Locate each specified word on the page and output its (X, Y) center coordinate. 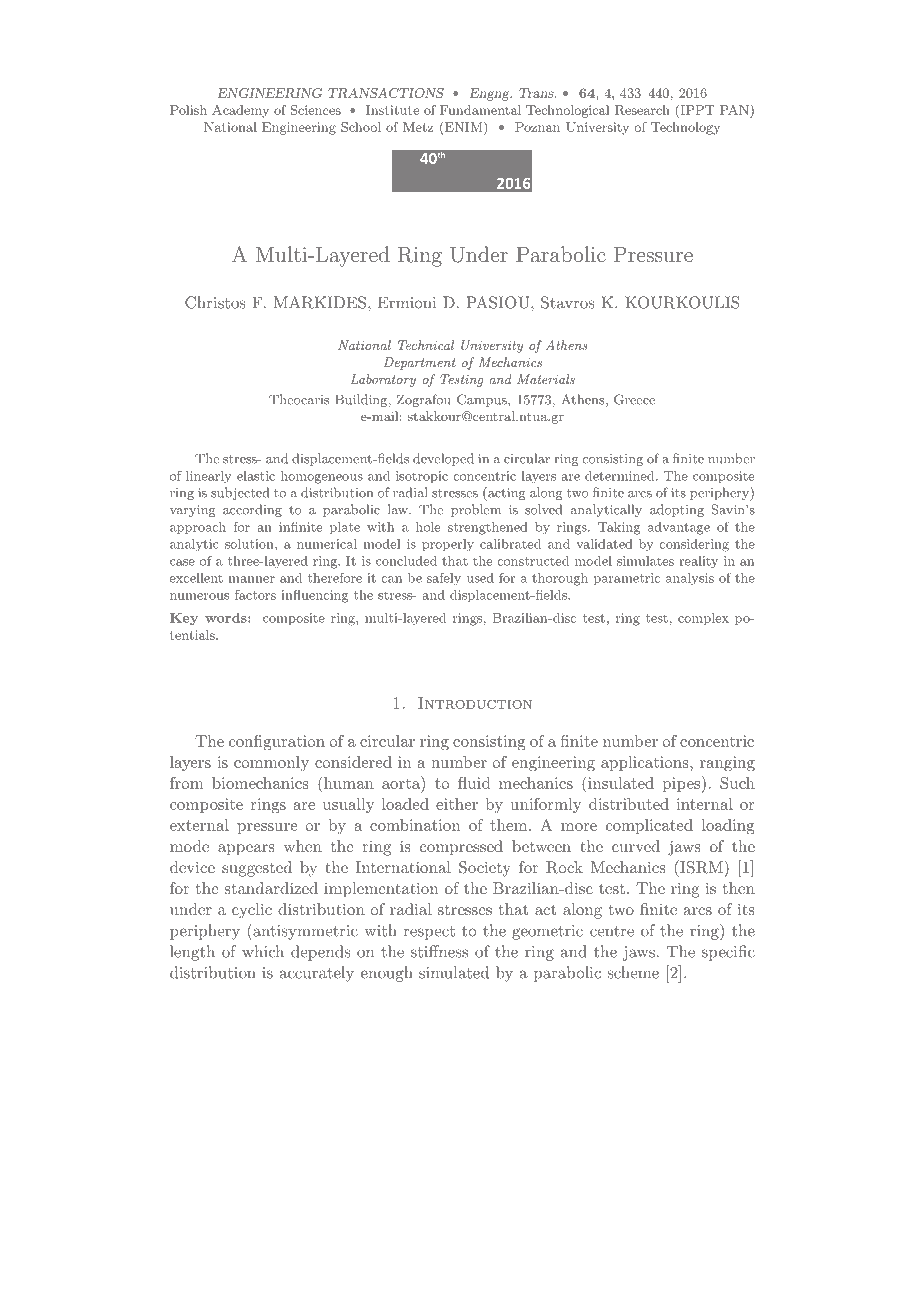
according (252, 510)
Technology (685, 128)
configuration (277, 743)
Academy (240, 111)
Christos (215, 302)
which (263, 951)
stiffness (439, 951)
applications (646, 763)
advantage (679, 528)
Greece (634, 399)
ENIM (463, 127)
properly (448, 545)
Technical (426, 345)
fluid (474, 783)
